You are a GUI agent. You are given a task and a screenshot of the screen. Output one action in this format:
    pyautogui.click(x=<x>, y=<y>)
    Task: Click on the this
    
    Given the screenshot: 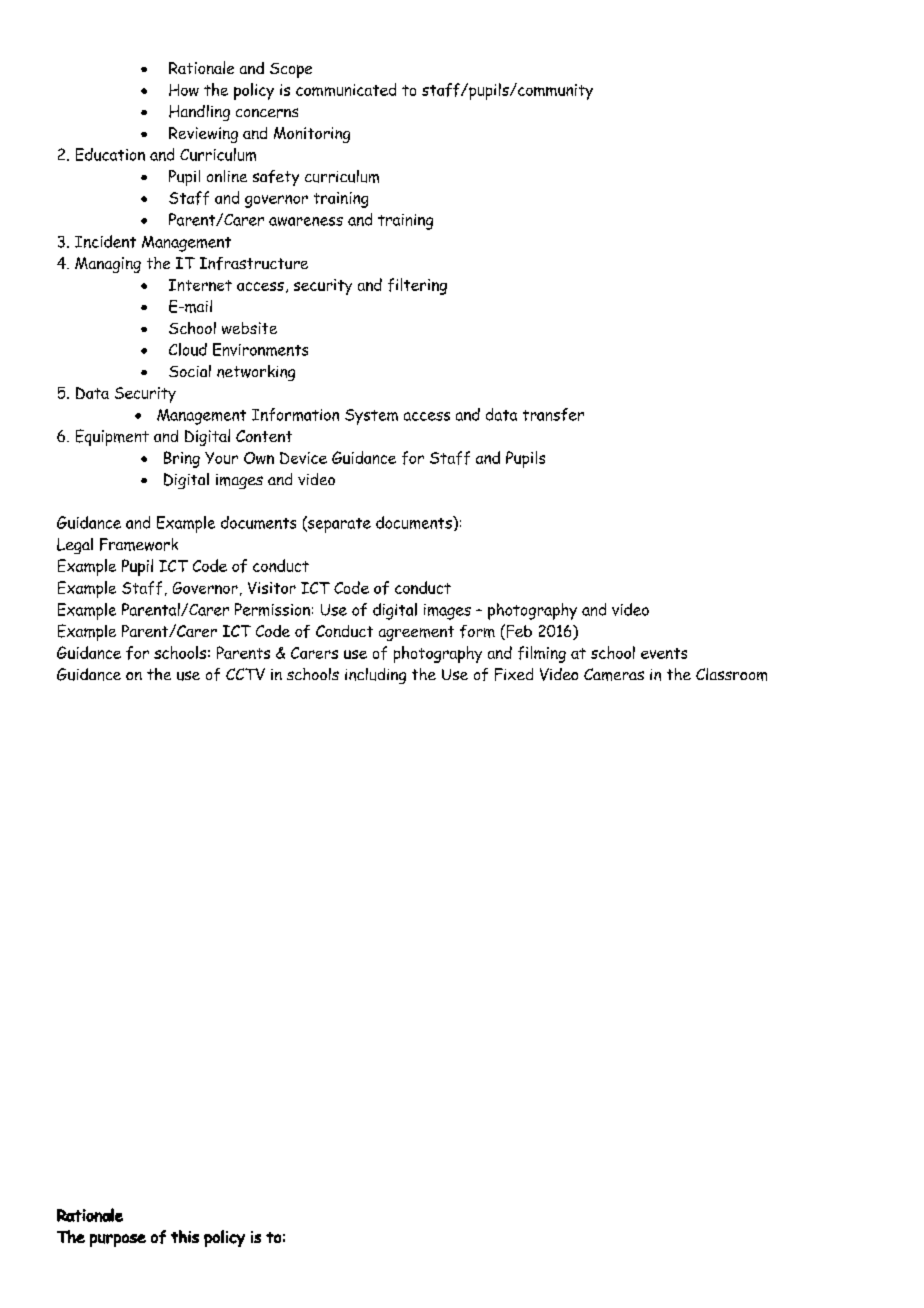 What is the action you would take?
    pyautogui.click(x=185, y=1236)
